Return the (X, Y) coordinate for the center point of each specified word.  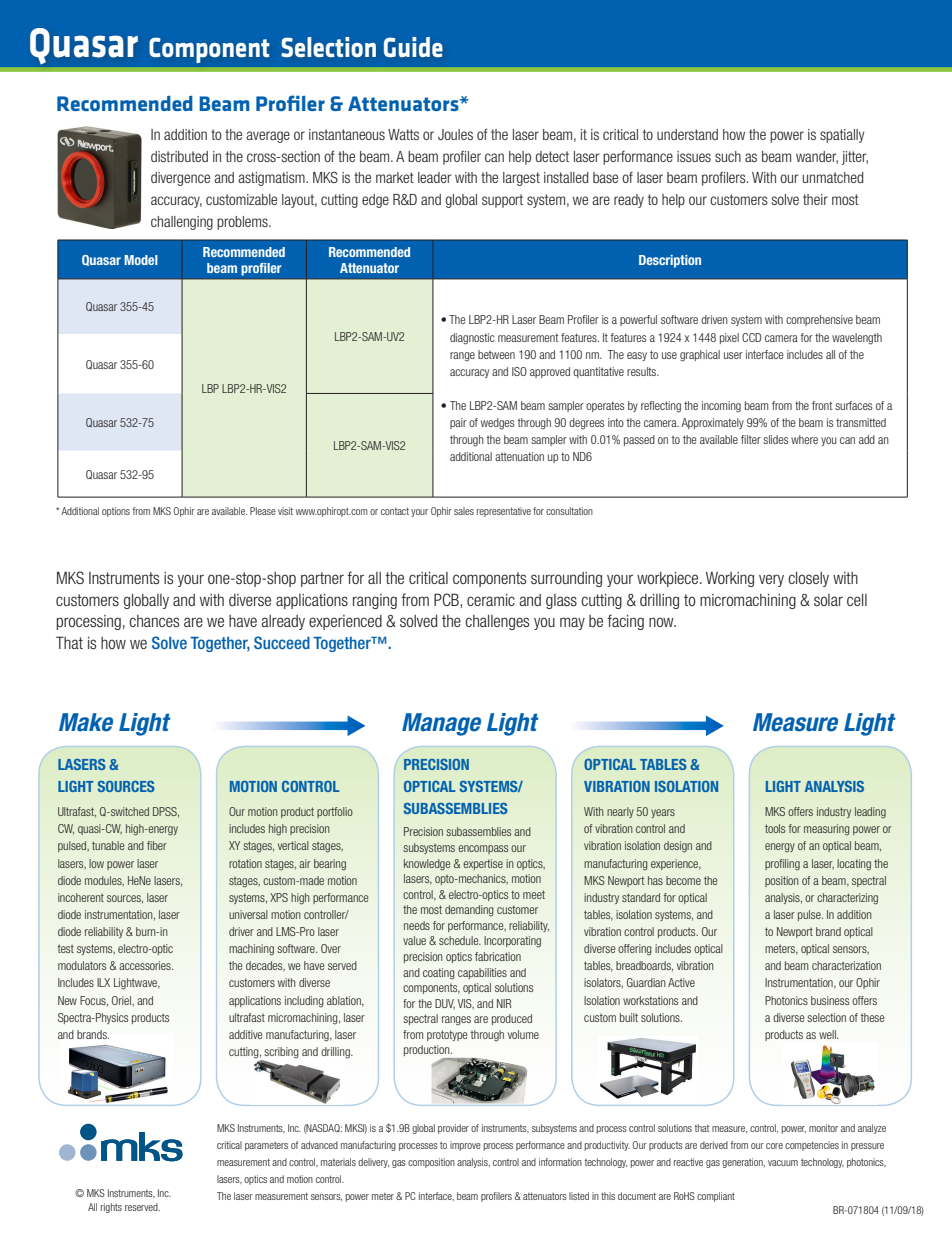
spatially (842, 136)
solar (828, 600)
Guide (413, 47)
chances (154, 621)
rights (111, 1208)
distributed (179, 156)
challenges (497, 622)
